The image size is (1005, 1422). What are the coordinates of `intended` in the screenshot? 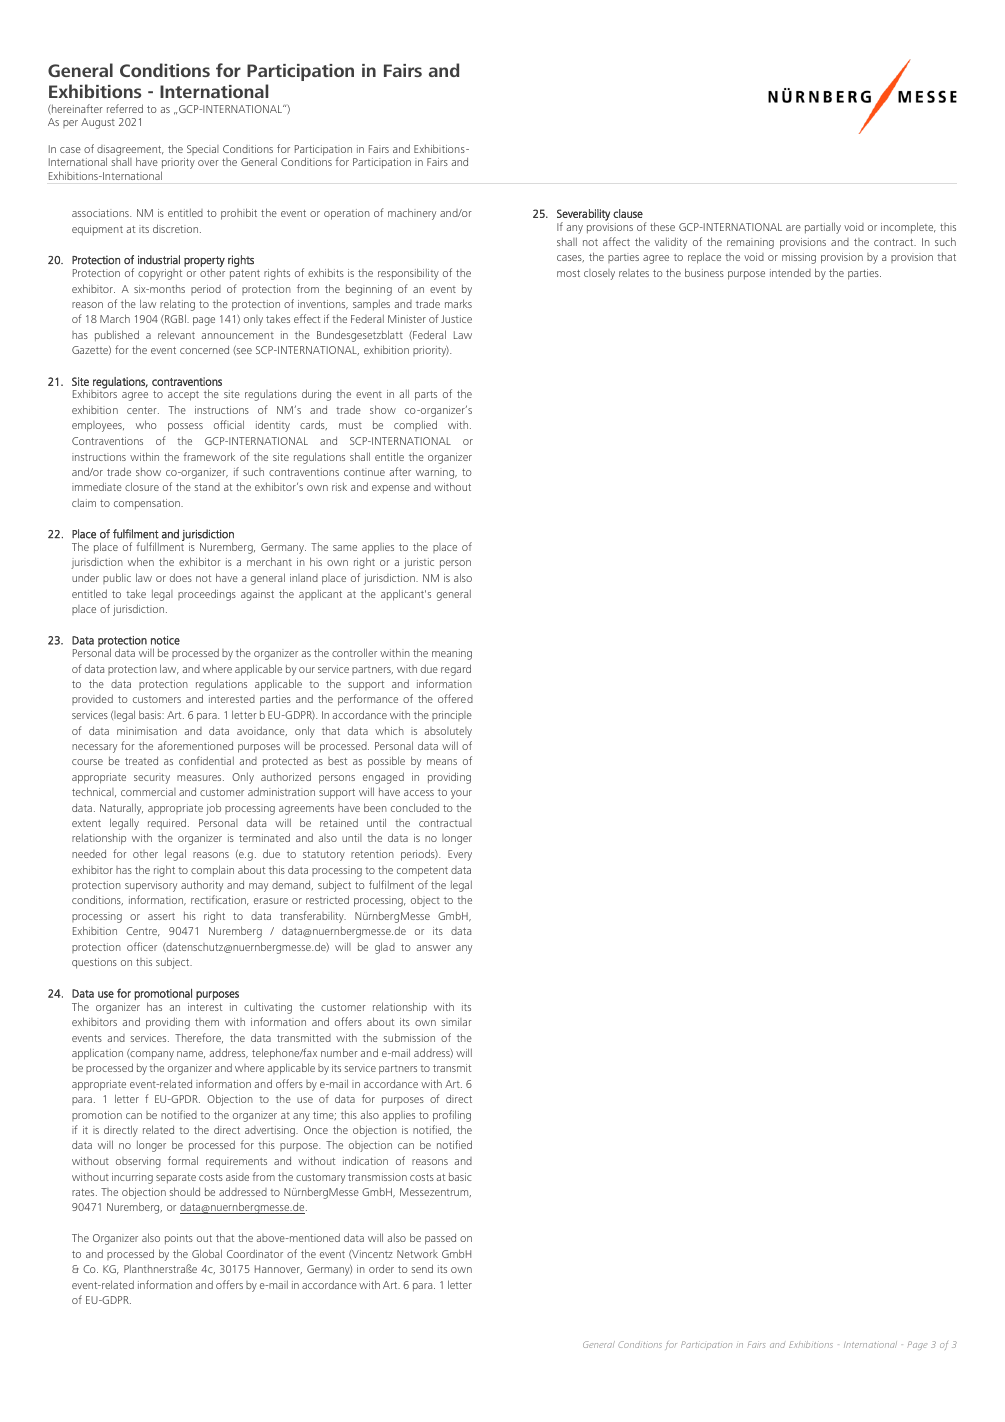 It's located at (790, 272).
